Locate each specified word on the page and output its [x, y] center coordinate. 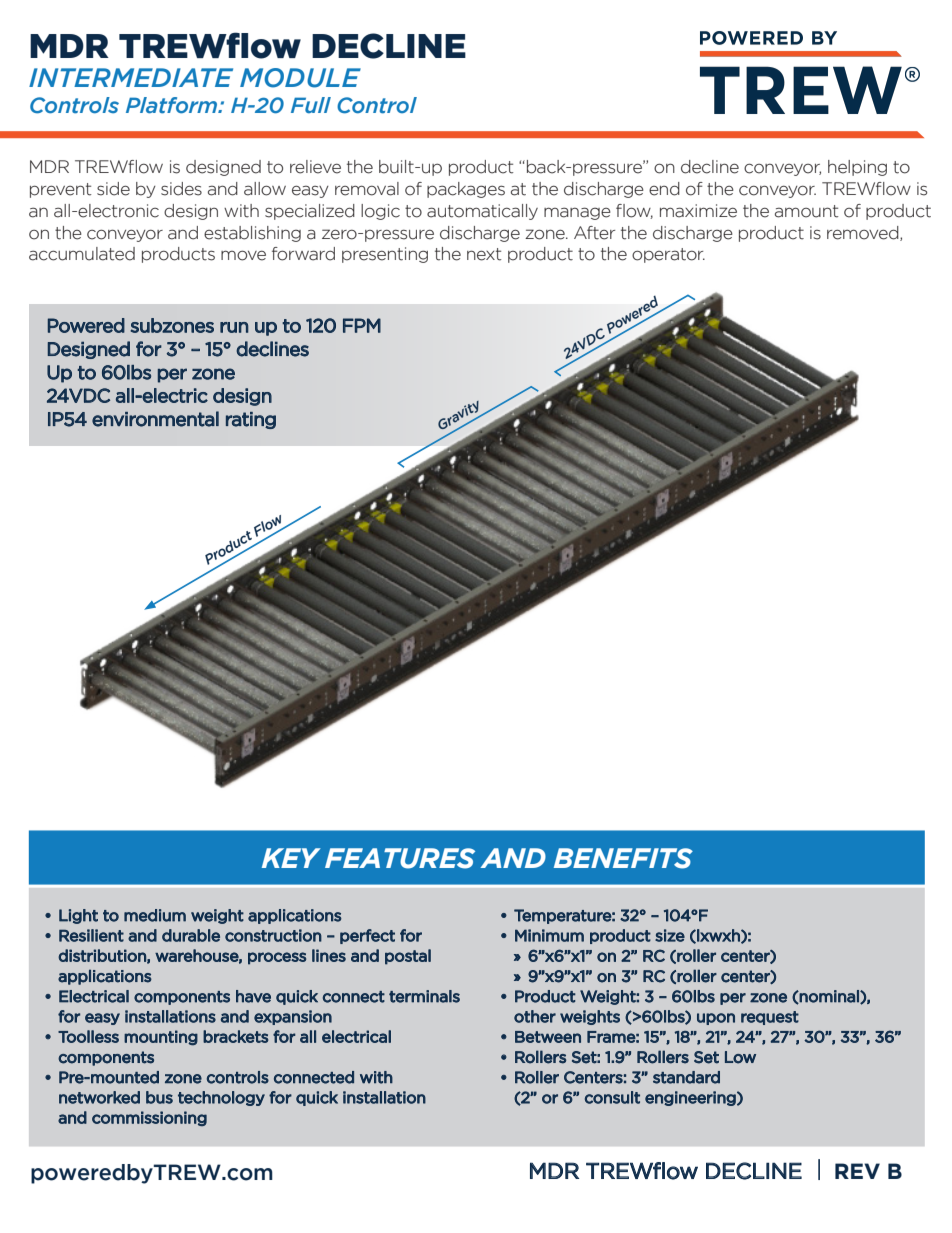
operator [668, 255]
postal [408, 957]
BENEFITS [623, 858]
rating [251, 420]
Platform [173, 105]
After [594, 233]
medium [155, 915]
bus [159, 1097]
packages [466, 190]
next [484, 254]
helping [857, 168]
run [234, 327]
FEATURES [400, 858]
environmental [155, 419]
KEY [291, 858]
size [670, 935]
